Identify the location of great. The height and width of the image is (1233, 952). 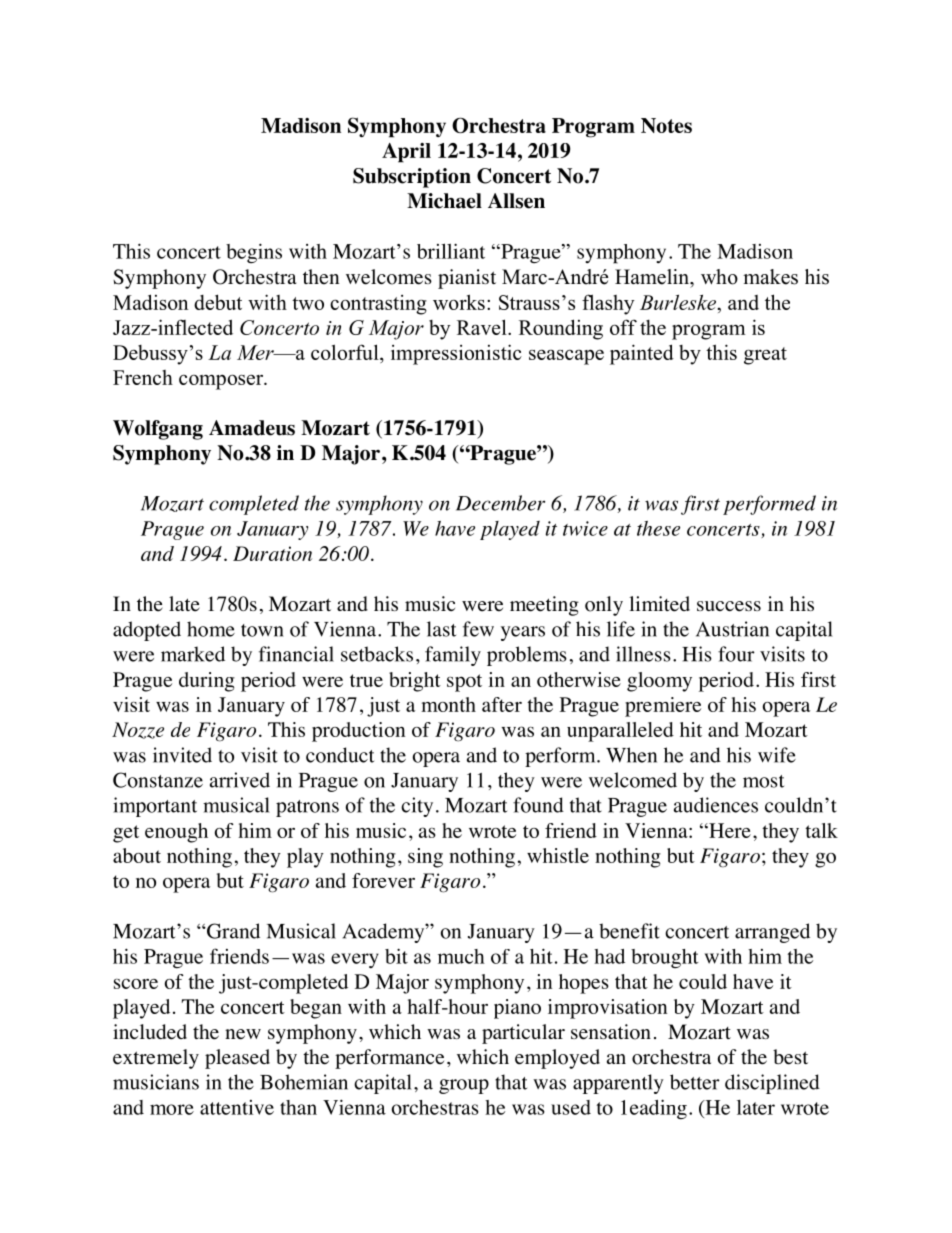
(765, 356).
